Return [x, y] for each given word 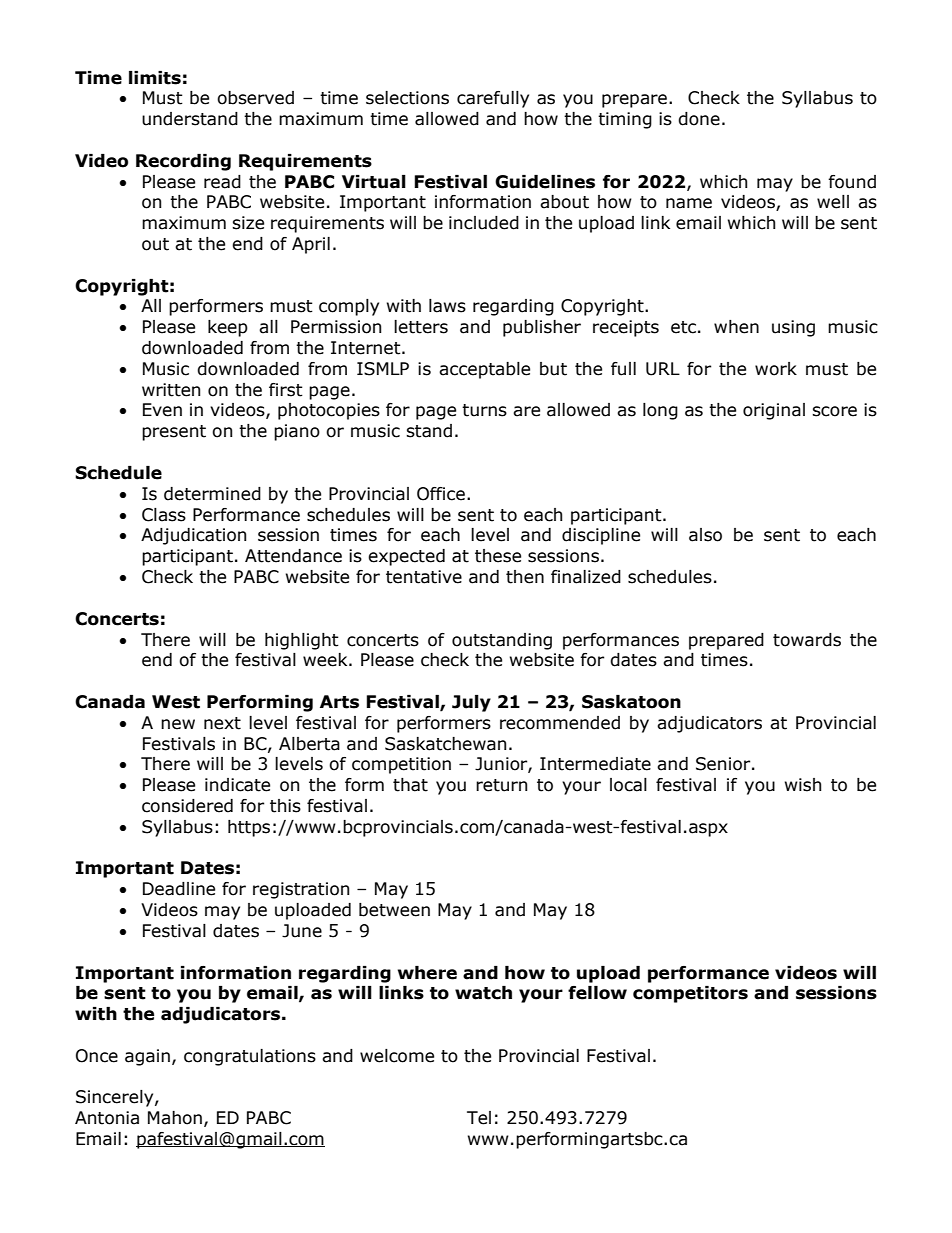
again [147, 1057]
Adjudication [193, 536]
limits [155, 78]
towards [807, 640]
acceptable [484, 370]
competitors [690, 994]
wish [803, 785]
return [501, 785]
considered [187, 806]
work [776, 369]
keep [228, 328]
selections [407, 98]
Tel [479, 1118]
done [699, 119]
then [525, 577]
